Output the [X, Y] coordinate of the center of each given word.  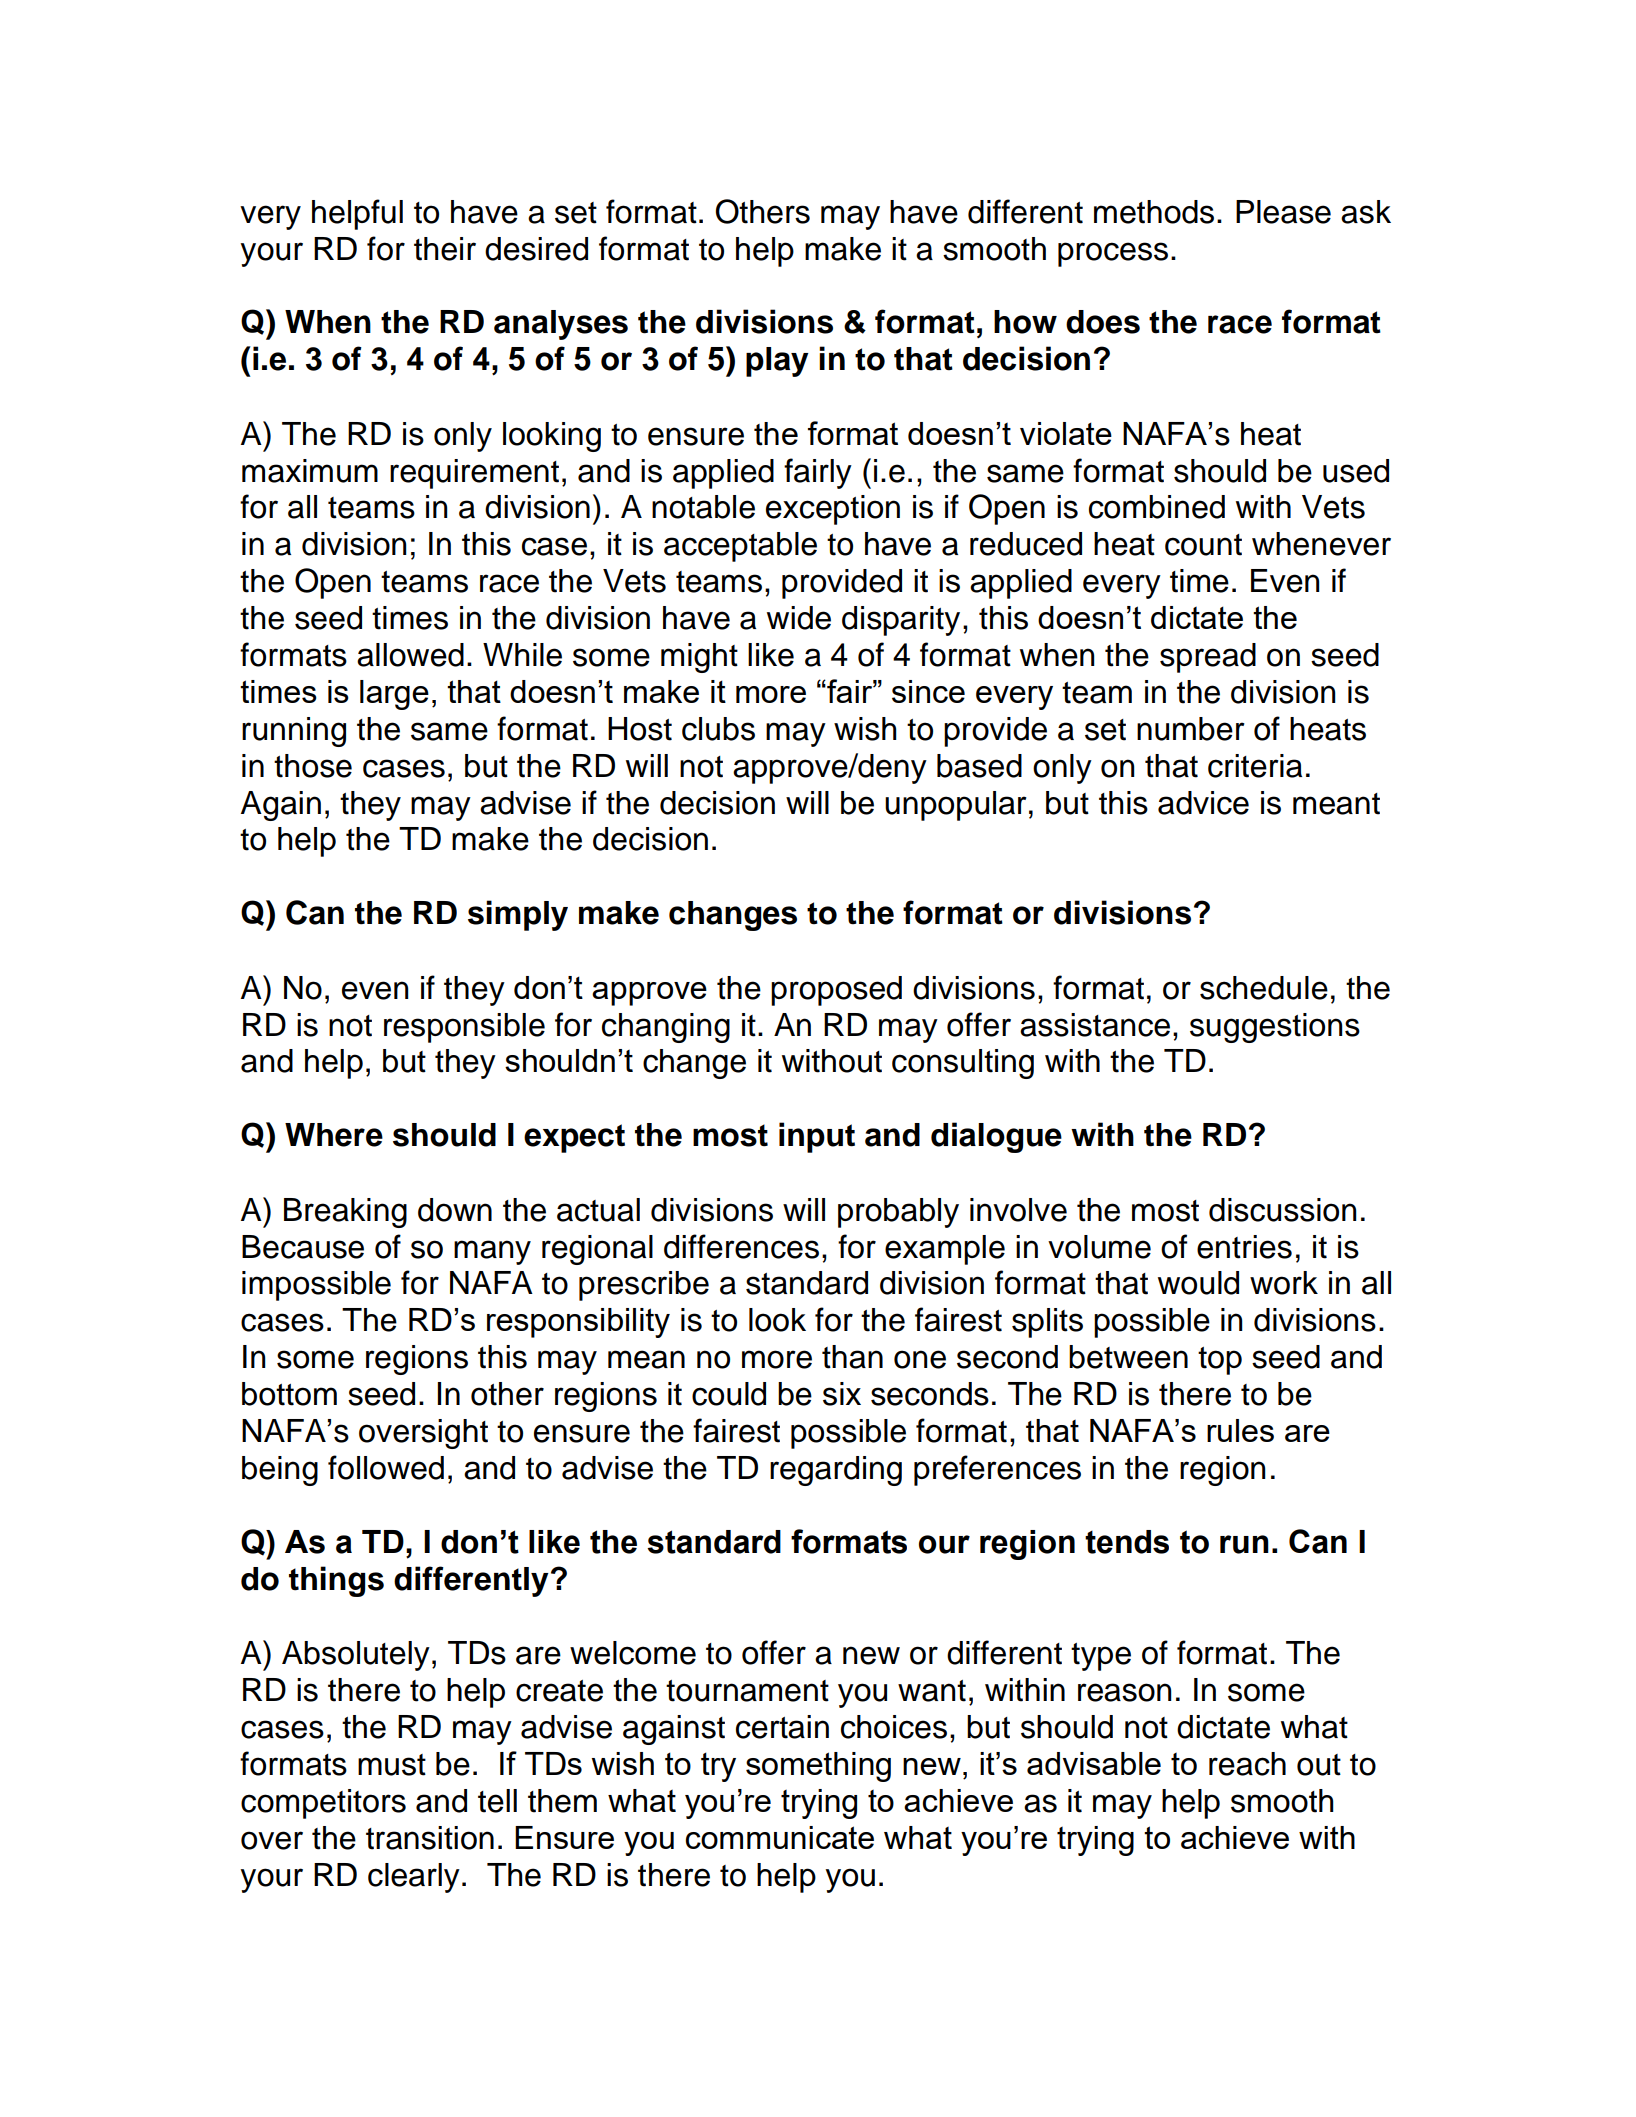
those [313, 766]
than [852, 1357]
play [777, 362]
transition [430, 1838]
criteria [1255, 766]
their [445, 249]
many [492, 1252]
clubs [718, 729]
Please [1283, 212]
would [1198, 1283]
